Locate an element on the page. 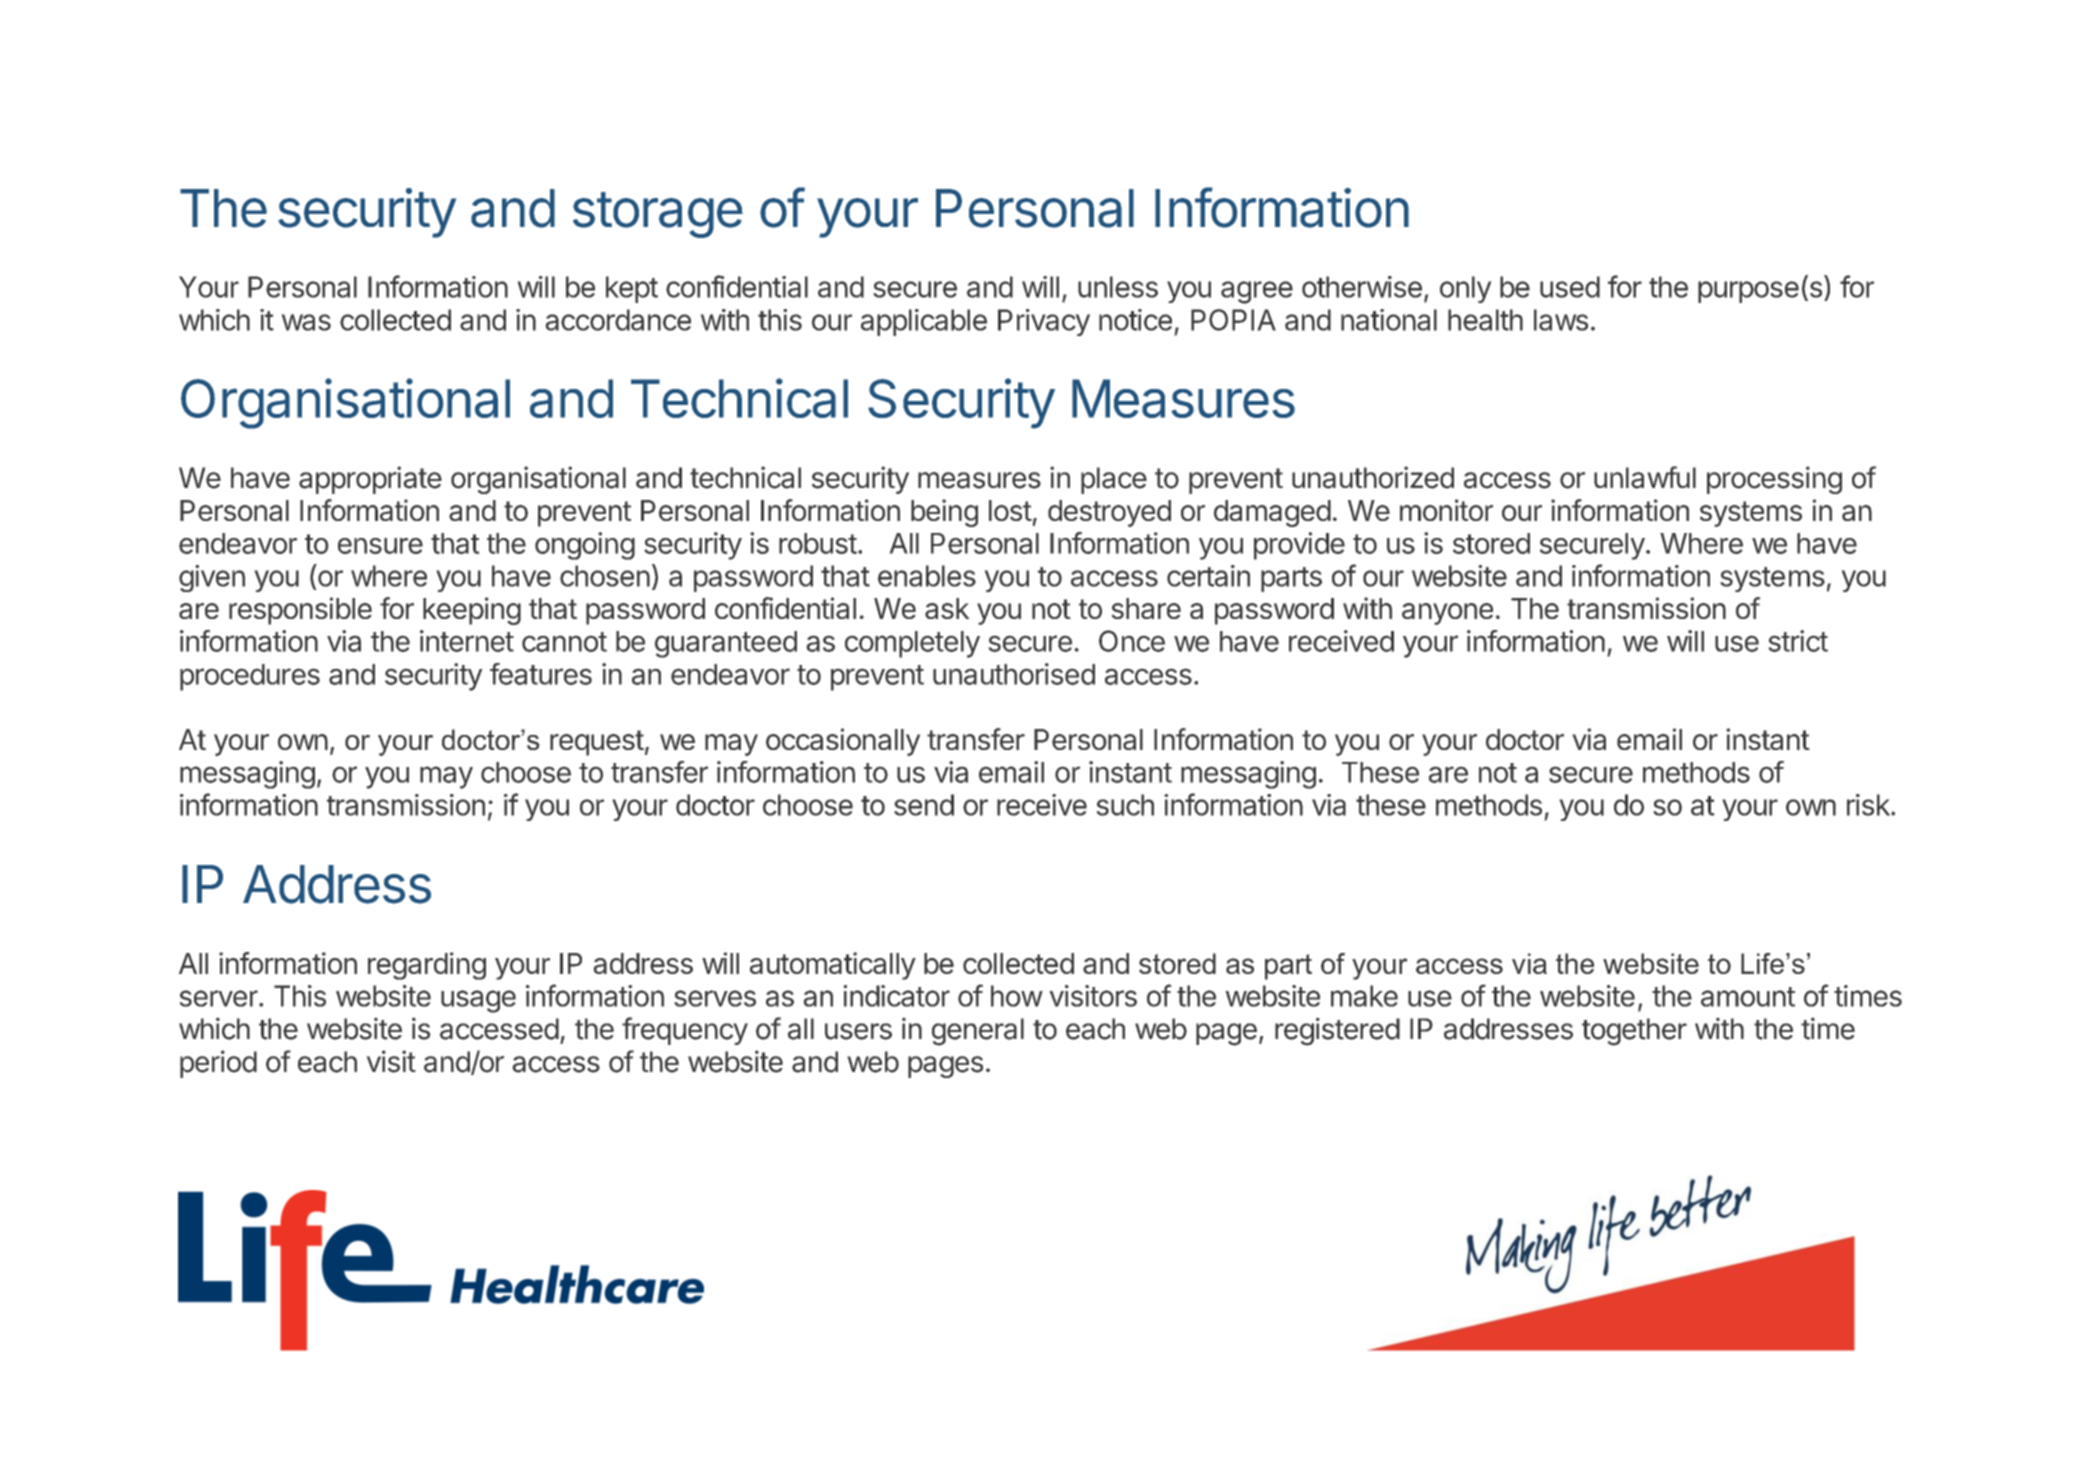  used is located at coordinates (1570, 287).
